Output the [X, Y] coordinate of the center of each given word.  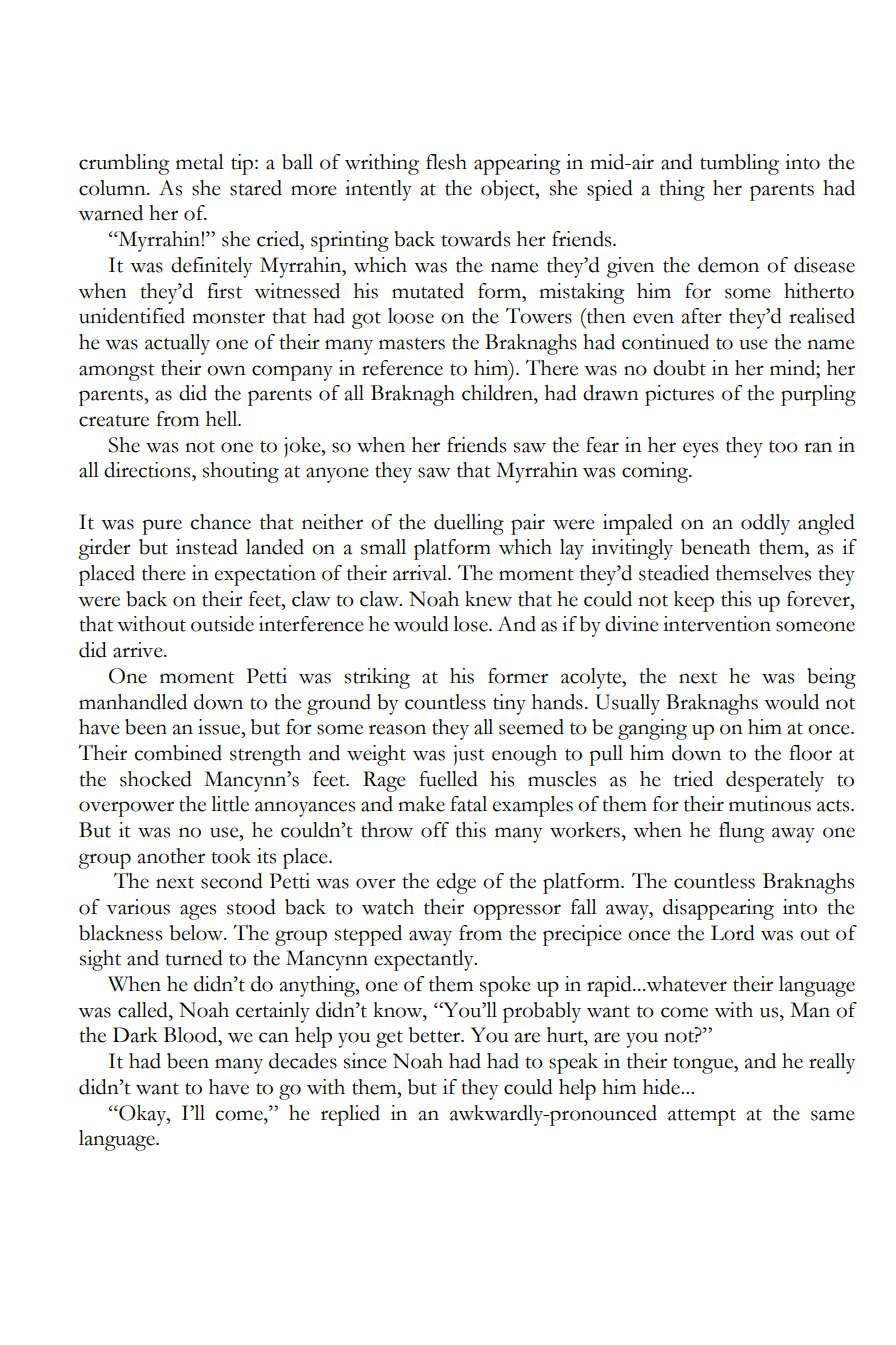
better [436, 1035]
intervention [717, 624]
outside [222, 624]
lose [471, 624]
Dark [135, 1035]
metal [200, 162]
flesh [446, 162]
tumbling [739, 164]
